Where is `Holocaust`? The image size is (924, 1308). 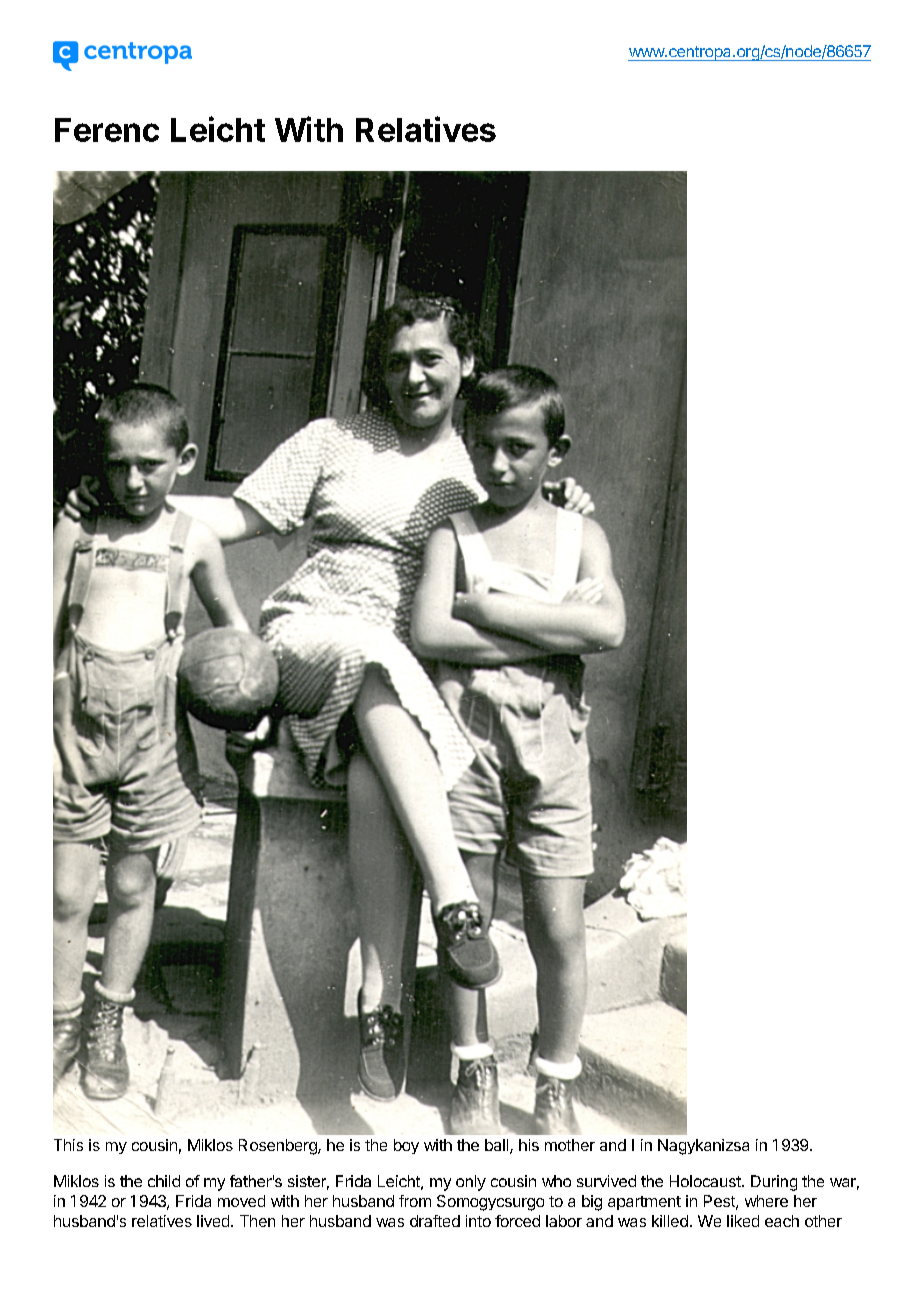 Holocaust is located at coordinates (706, 1181).
